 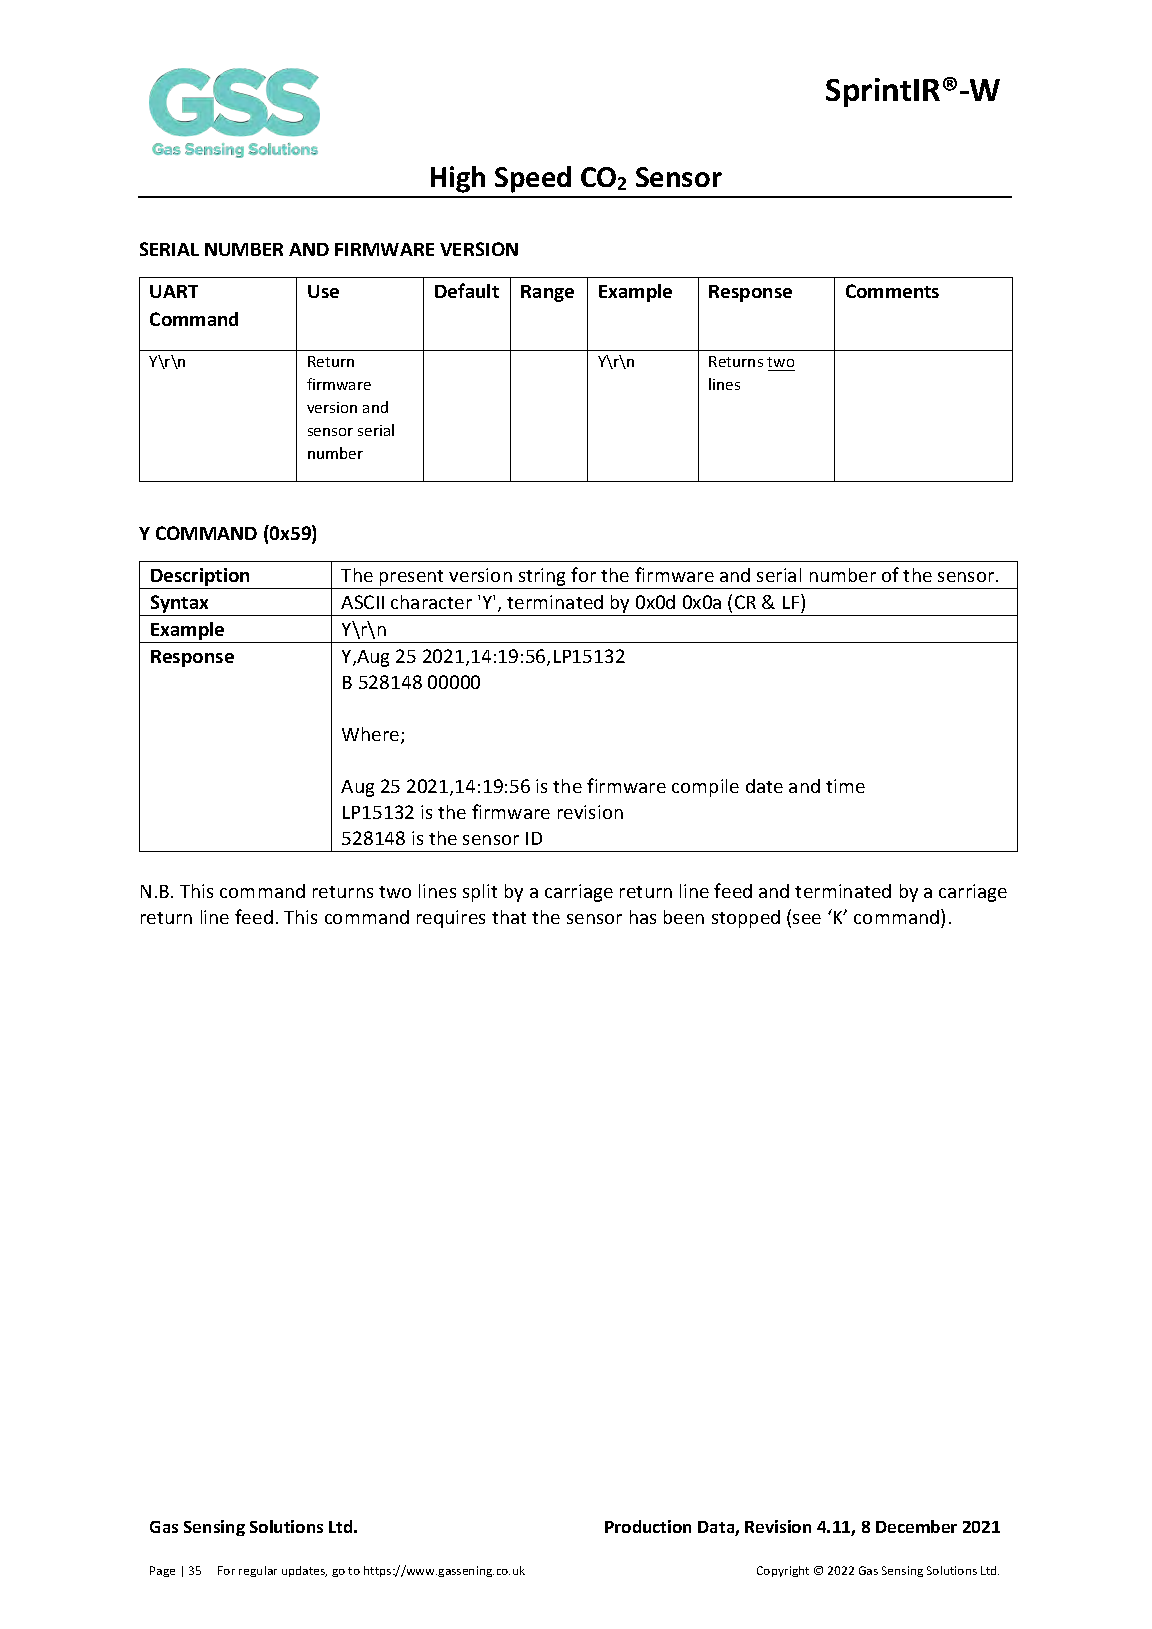 What do you see at coordinates (179, 605) in the document?
I see `Syntax` at bounding box center [179, 605].
